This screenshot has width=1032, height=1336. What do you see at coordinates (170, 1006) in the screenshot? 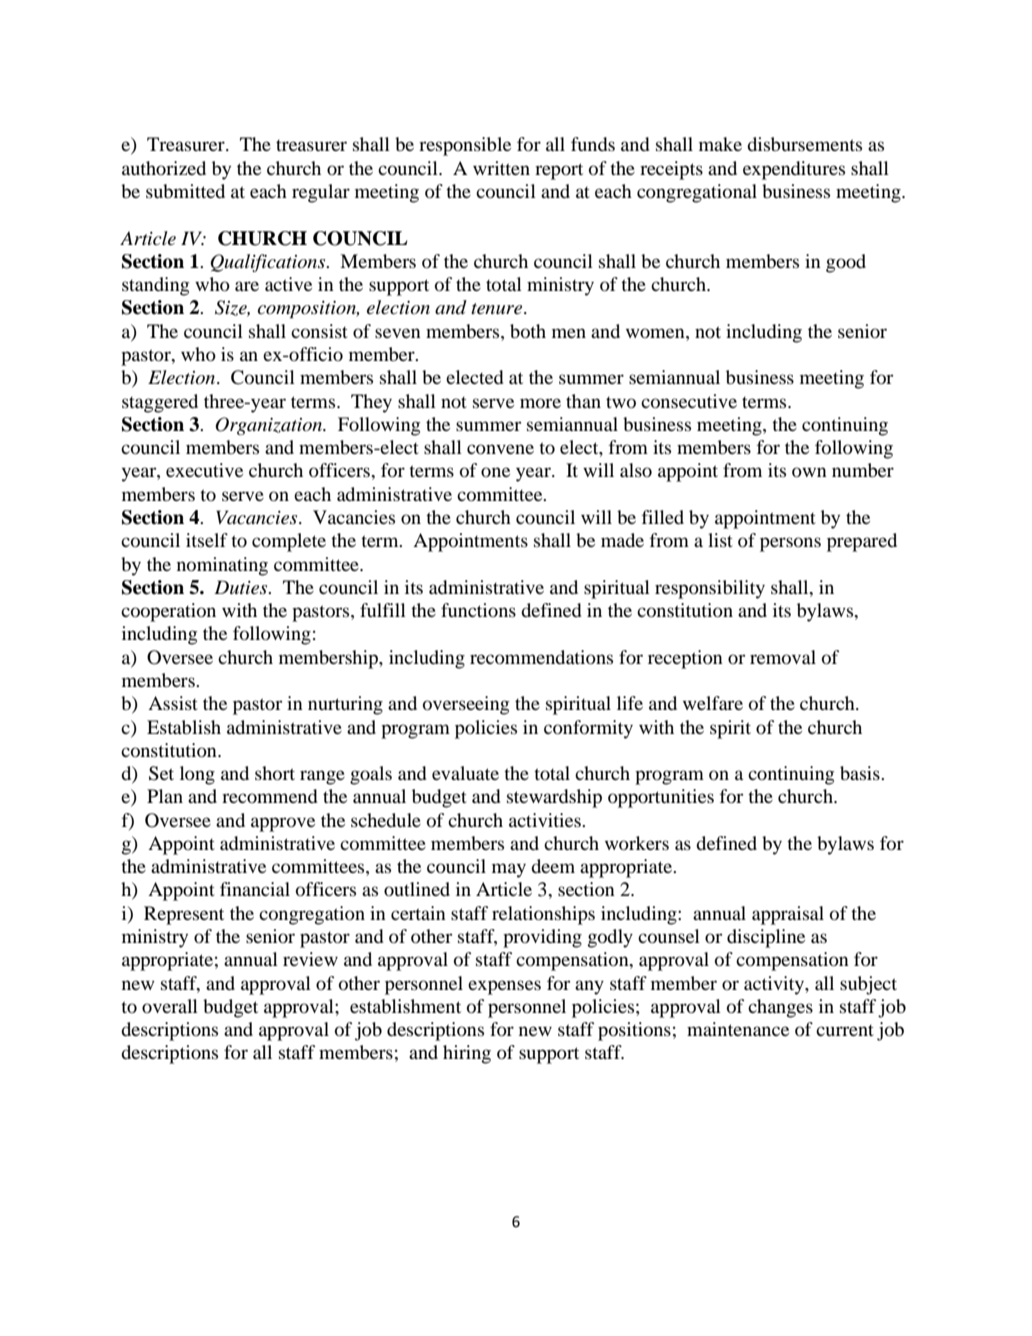
I see `overall` at bounding box center [170, 1006].
